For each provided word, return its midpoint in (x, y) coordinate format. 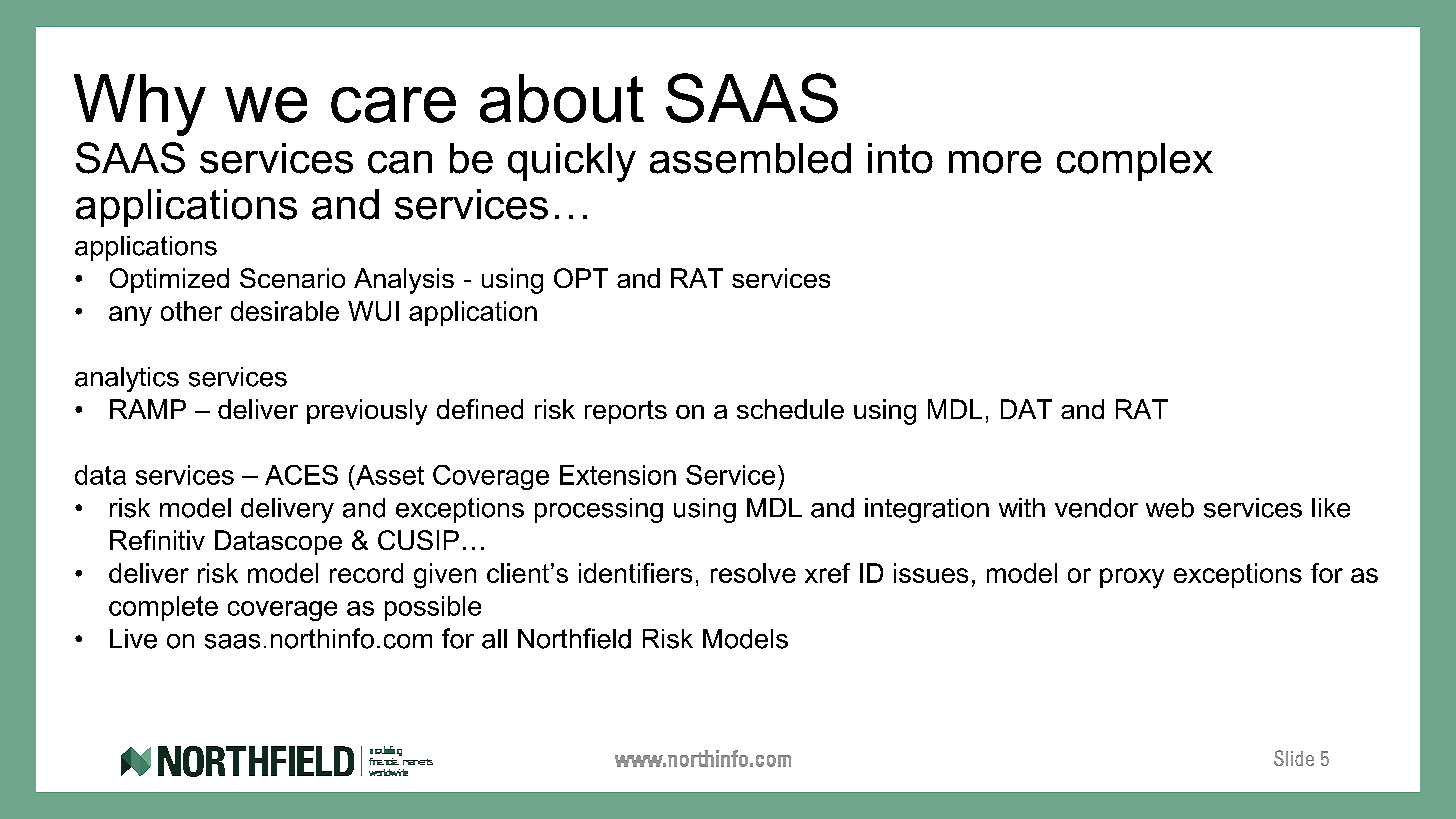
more (995, 162)
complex (1135, 162)
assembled (750, 158)
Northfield (574, 638)
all (494, 639)
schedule (790, 409)
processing (599, 510)
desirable (285, 311)
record (366, 573)
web (1170, 508)
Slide (1294, 758)
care (393, 105)
